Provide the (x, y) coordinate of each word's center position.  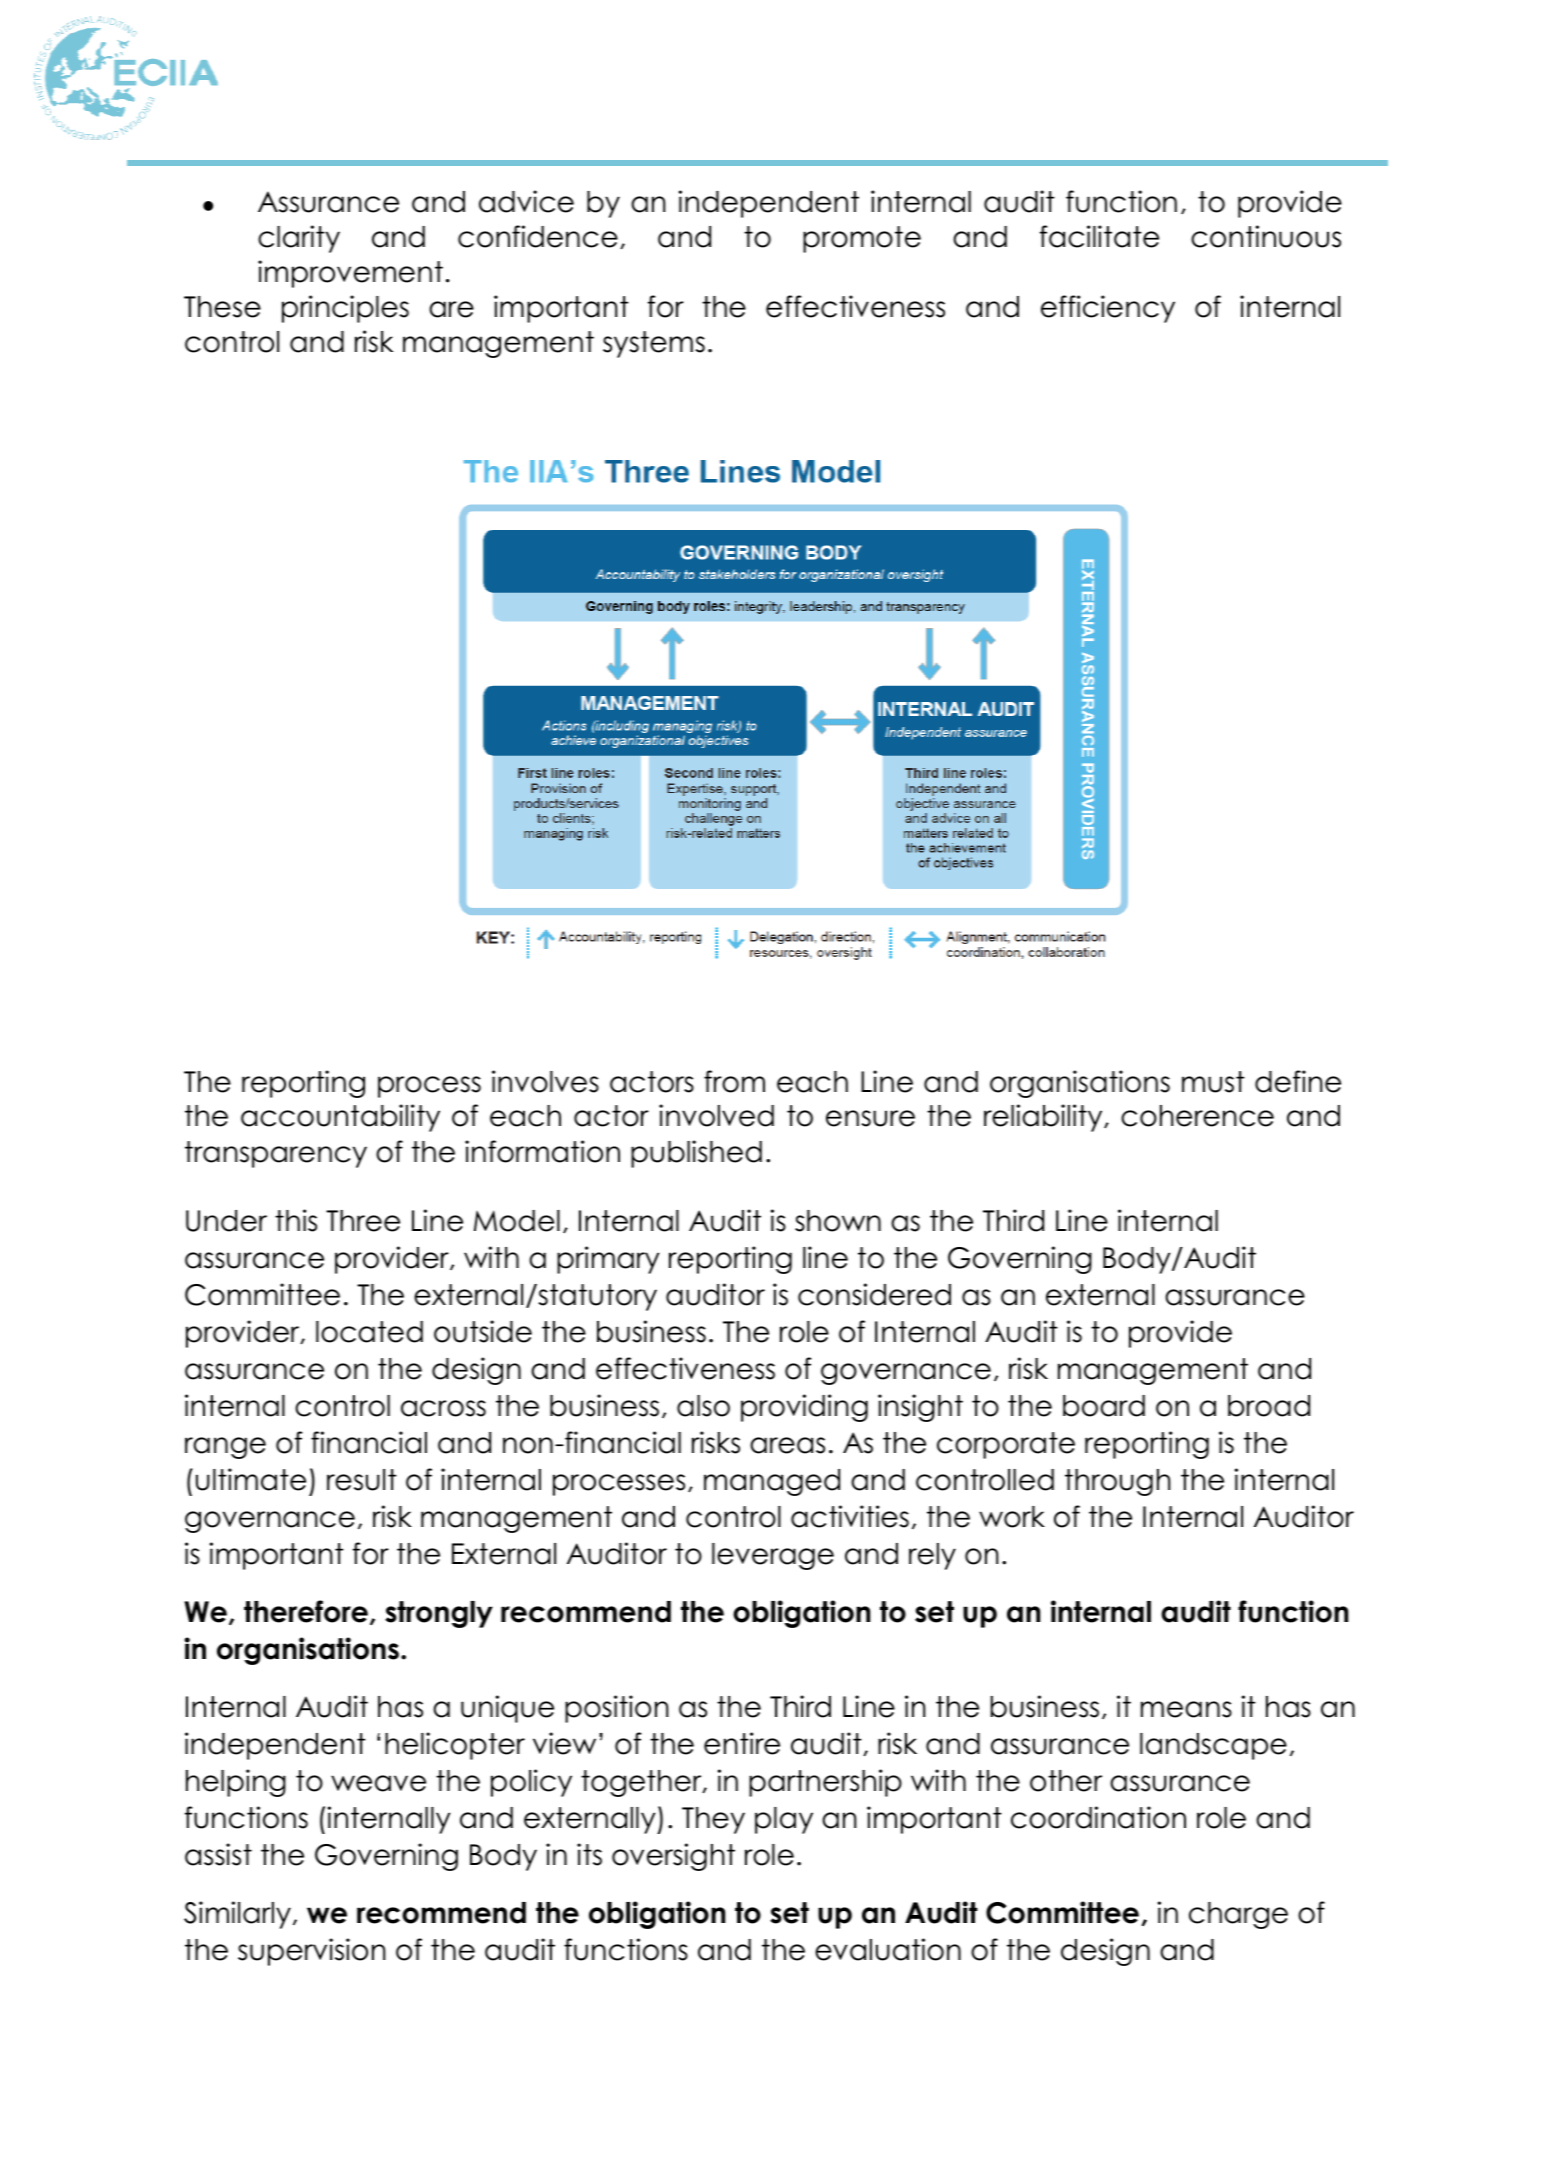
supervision (312, 1952)
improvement (350, 274)
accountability (340, 1118)
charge (1238, 1915)
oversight (673, 1857)
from (734, 1081)
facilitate (1099, 236)
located (369, 1332)
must (1213, 1082)
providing (804, 1408)
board (1104, 1406)
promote (862, 239)
